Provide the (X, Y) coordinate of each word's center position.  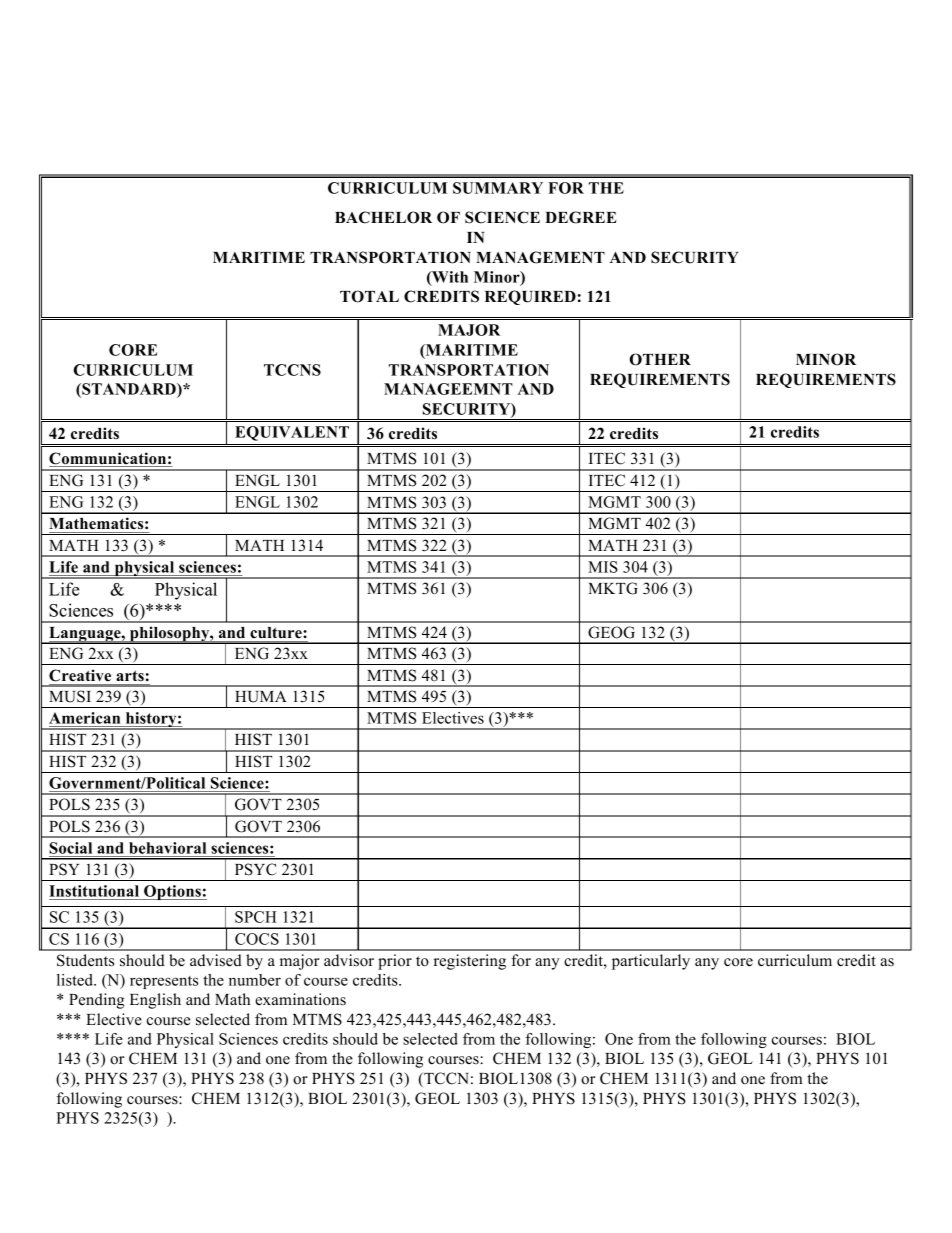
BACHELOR (383, 217)
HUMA (261, 697)
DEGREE (580, 217)
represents (164, 982)
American (84, 718)
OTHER (660, 359)
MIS (603, 567)
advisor (349, 960)
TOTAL (369, 296)
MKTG (613, 588)
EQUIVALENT (292, 433)
